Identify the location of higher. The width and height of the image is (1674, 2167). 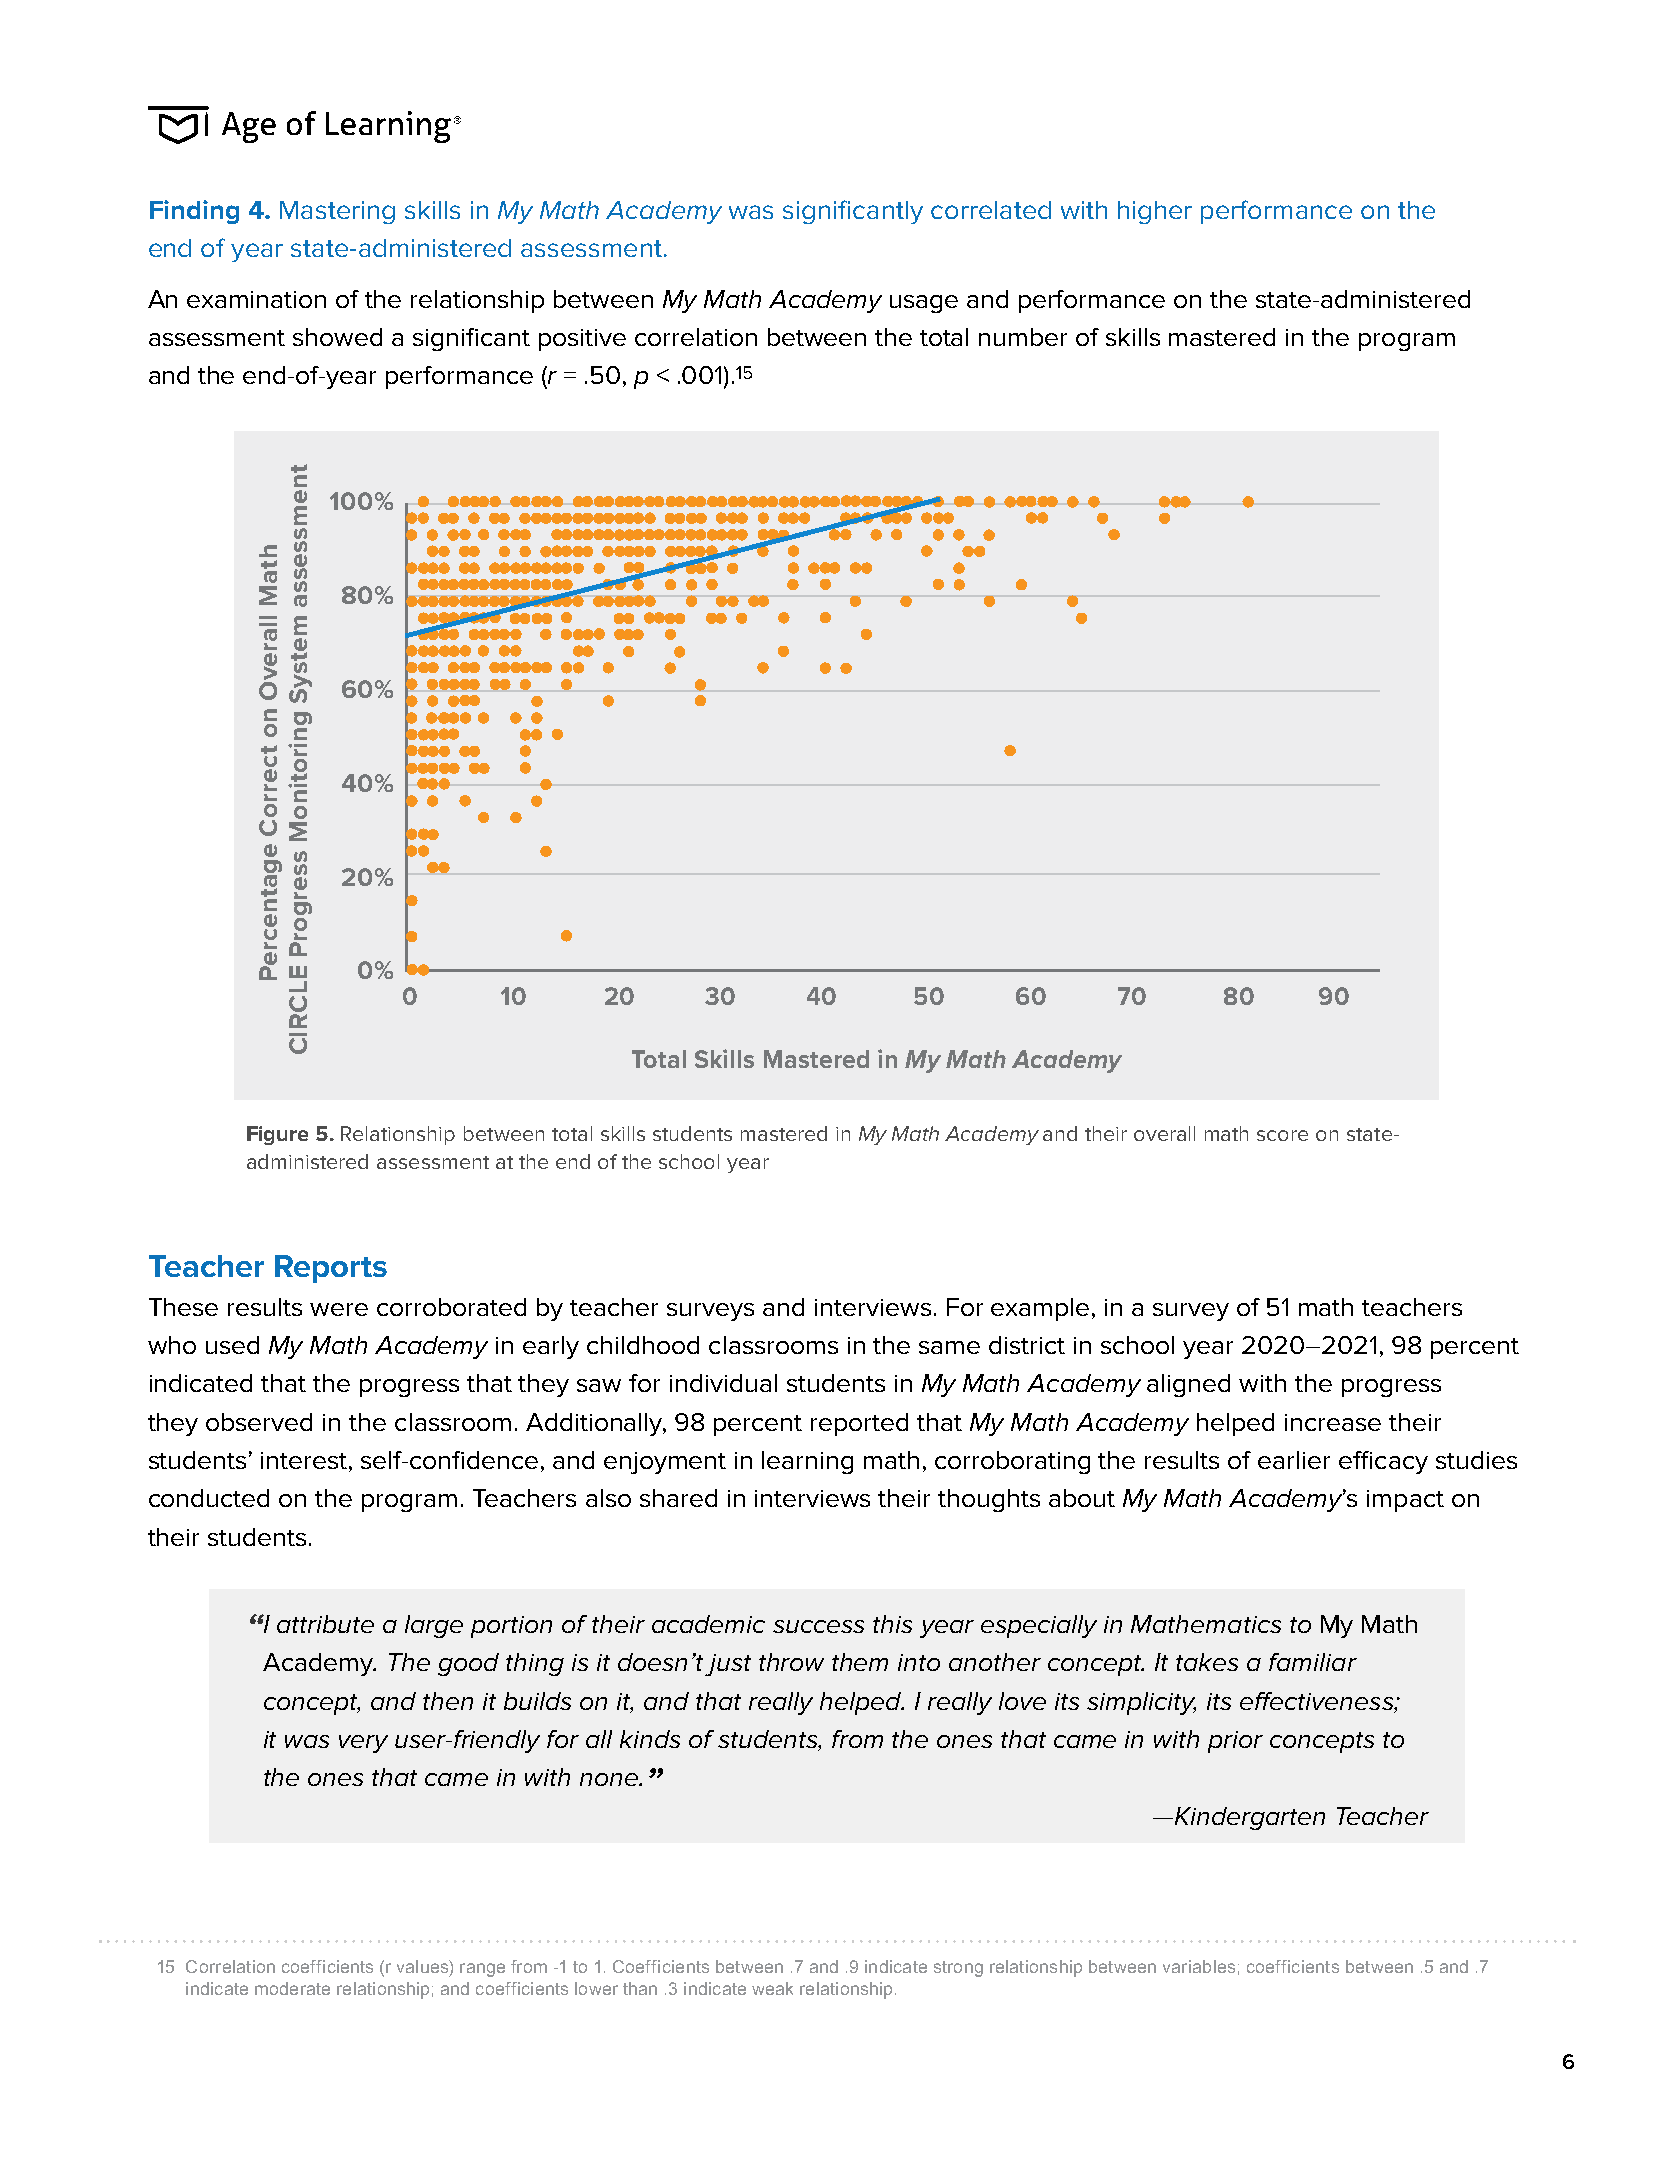
(1155, 212).
